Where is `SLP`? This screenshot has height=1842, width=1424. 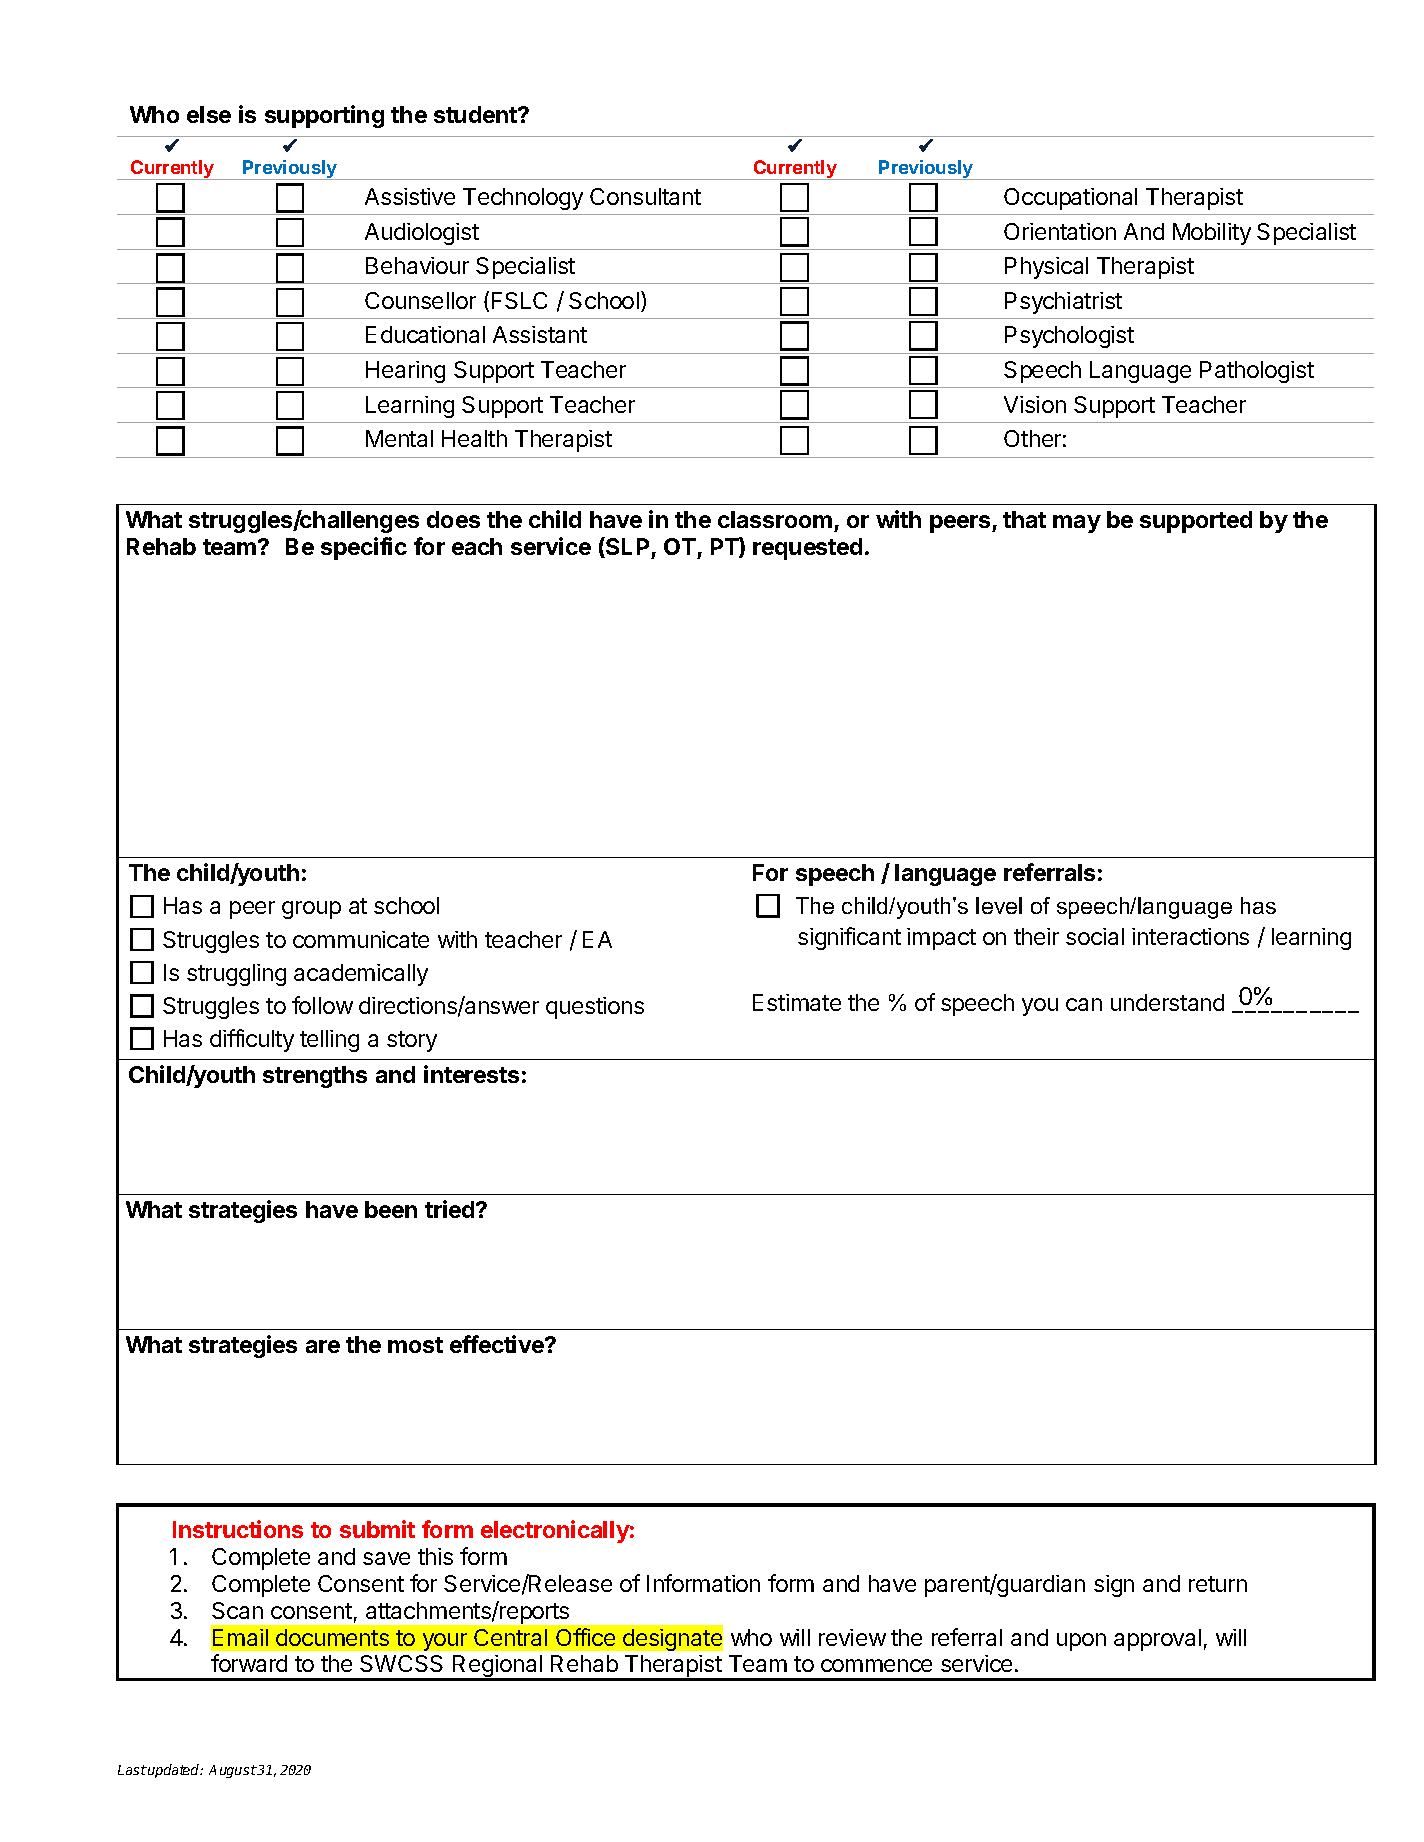
SLP is located at coordinates (626, 547).
